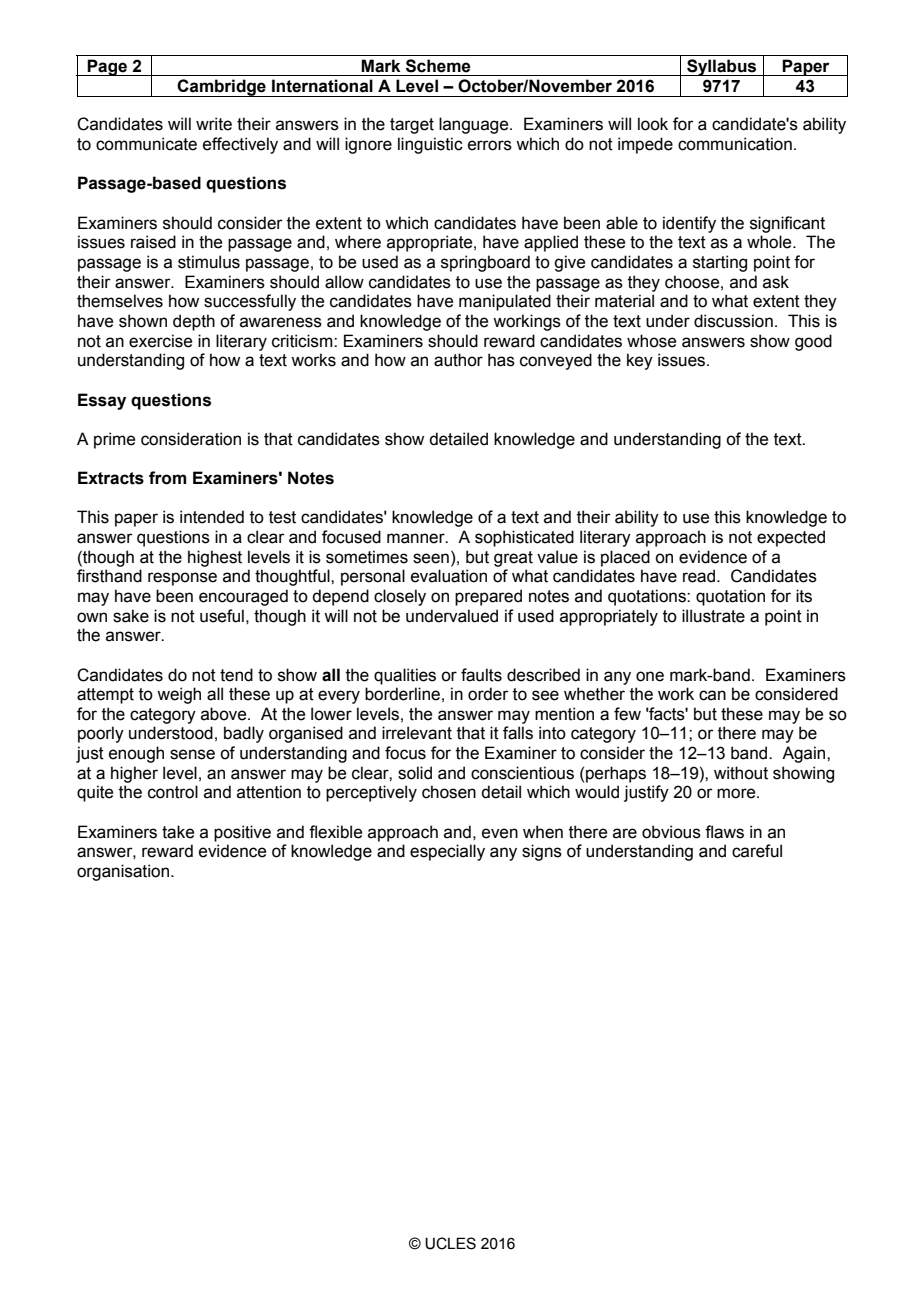  I want to click on expected, so click(791, 538).
